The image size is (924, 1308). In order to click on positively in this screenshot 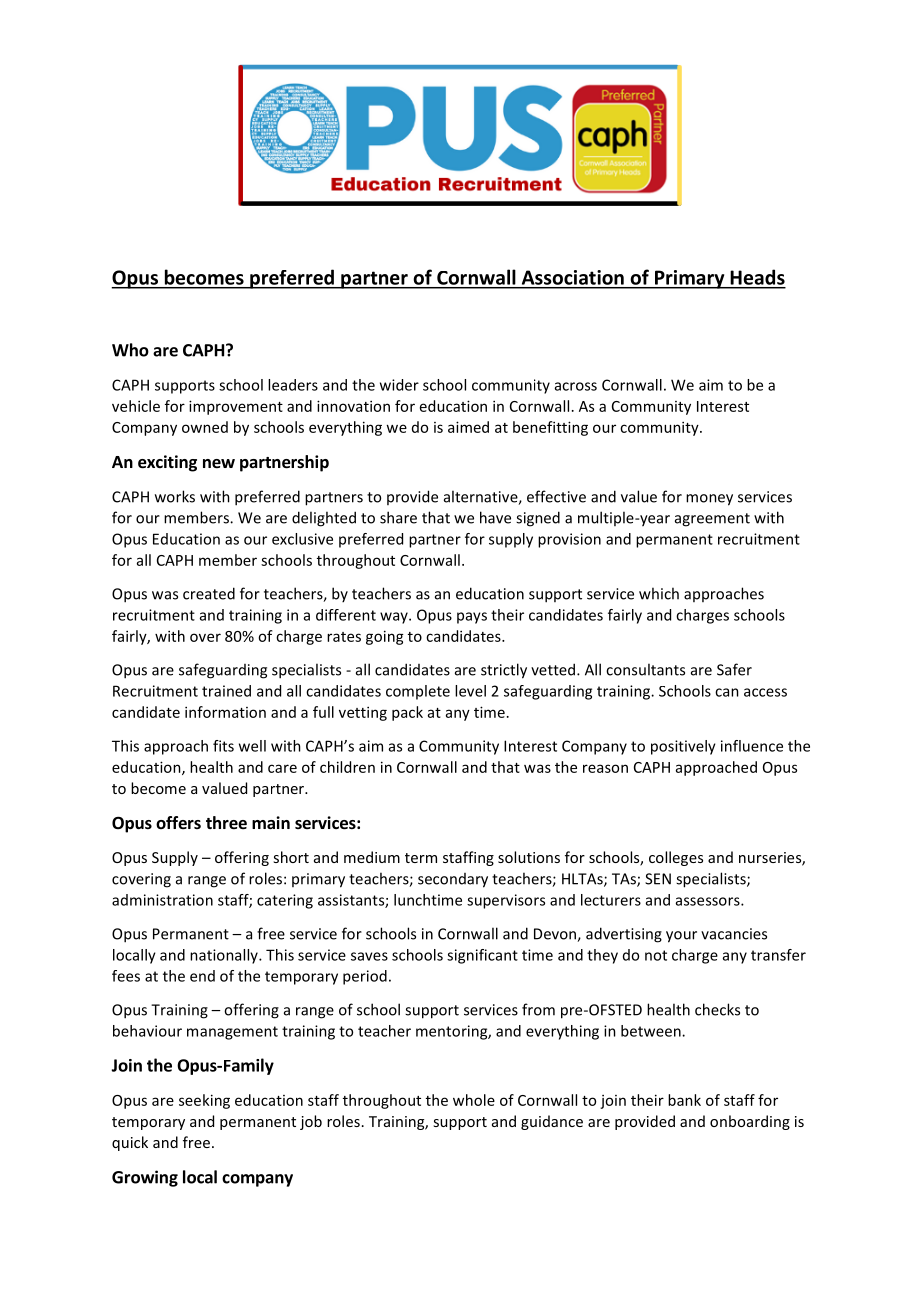, I will do `click(683, 747)`.
